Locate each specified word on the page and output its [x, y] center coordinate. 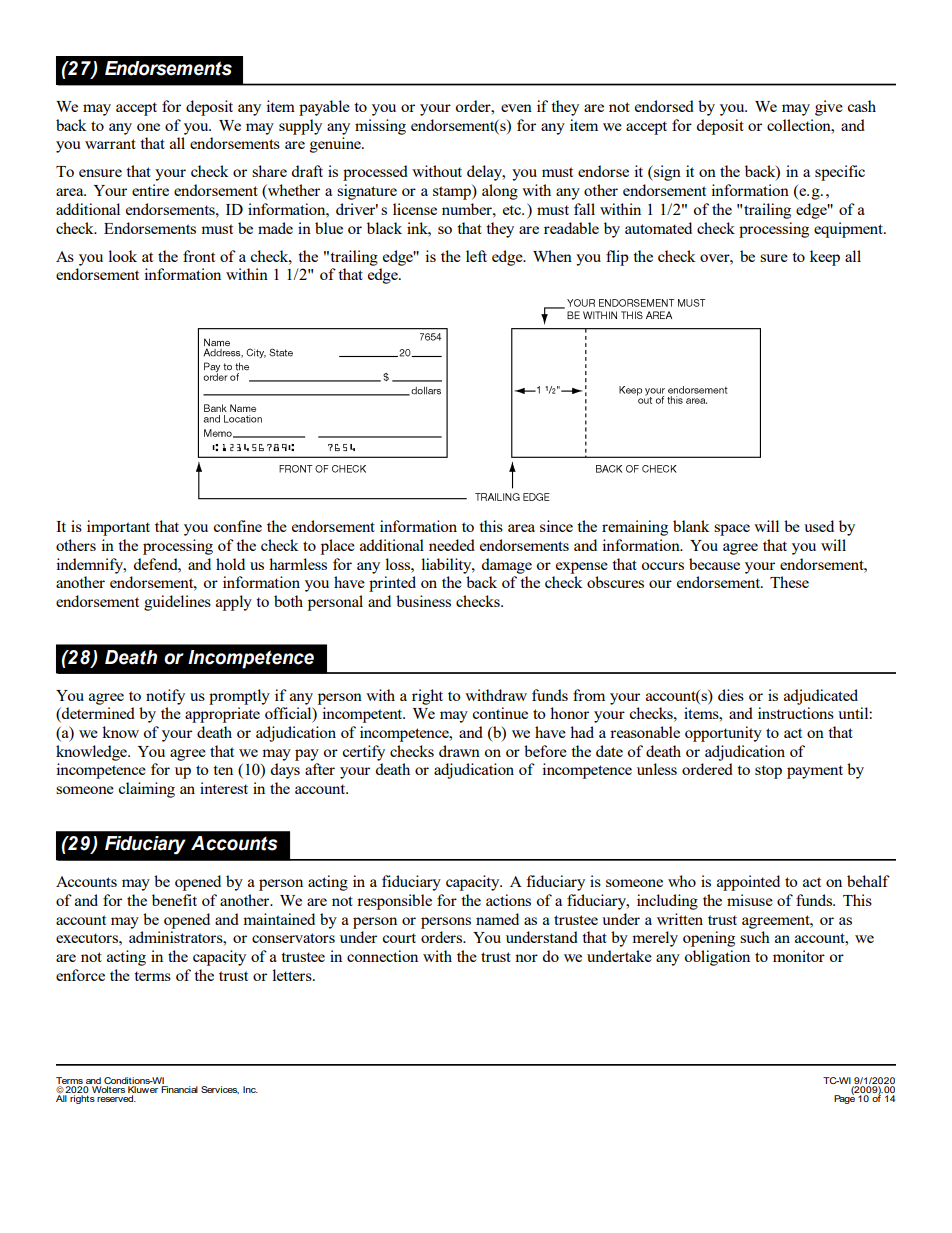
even [516, 108]
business [423, 601]
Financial [179, 1089]
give [829, 108]
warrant [110, 144]
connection [382, 956]
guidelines [177, 603]
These [789, 582]
